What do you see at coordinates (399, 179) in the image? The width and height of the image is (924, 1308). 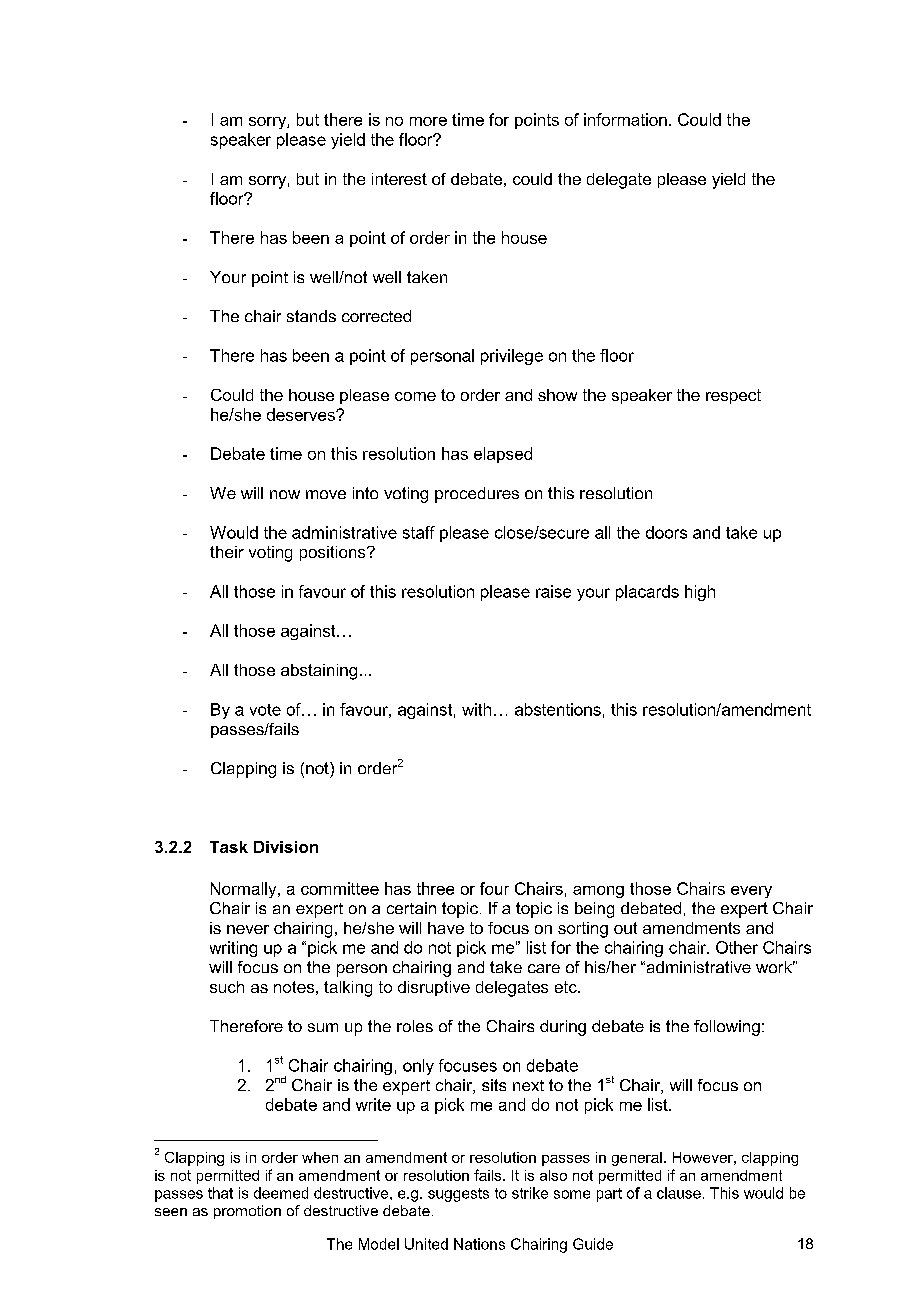 I see `interest` at bounding box center [399, 179].
